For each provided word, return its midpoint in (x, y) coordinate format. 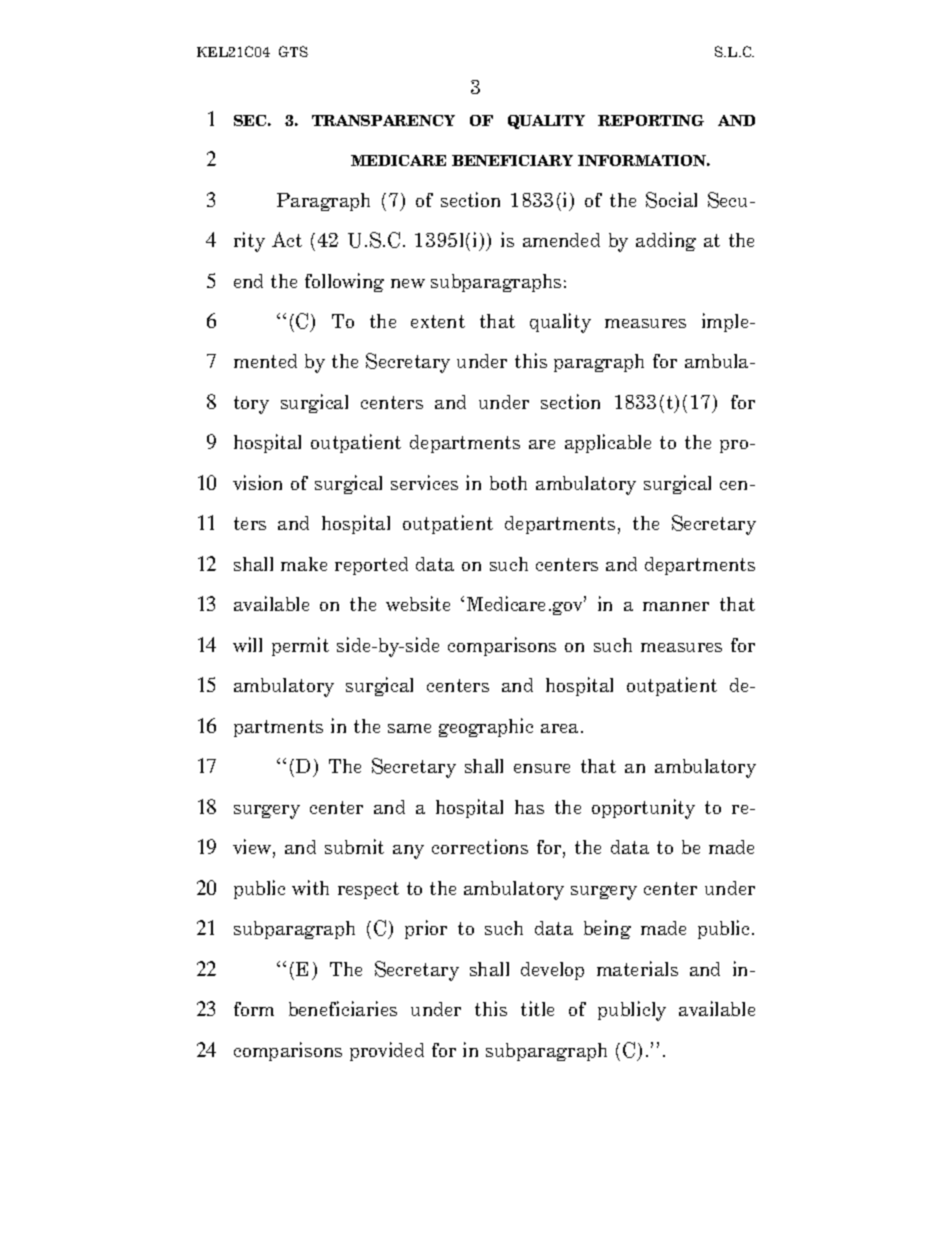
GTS (293, 51)
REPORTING (651, 120)
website (418, 603)
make (304, 564)
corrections (480, 846)
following (344, 282)
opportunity (643, 809)
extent (438, 321)
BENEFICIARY (512, 160)
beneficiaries (343, 1008)
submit (354, 846)
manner (676, 606)
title (537, 1008)
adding (666, 241)
